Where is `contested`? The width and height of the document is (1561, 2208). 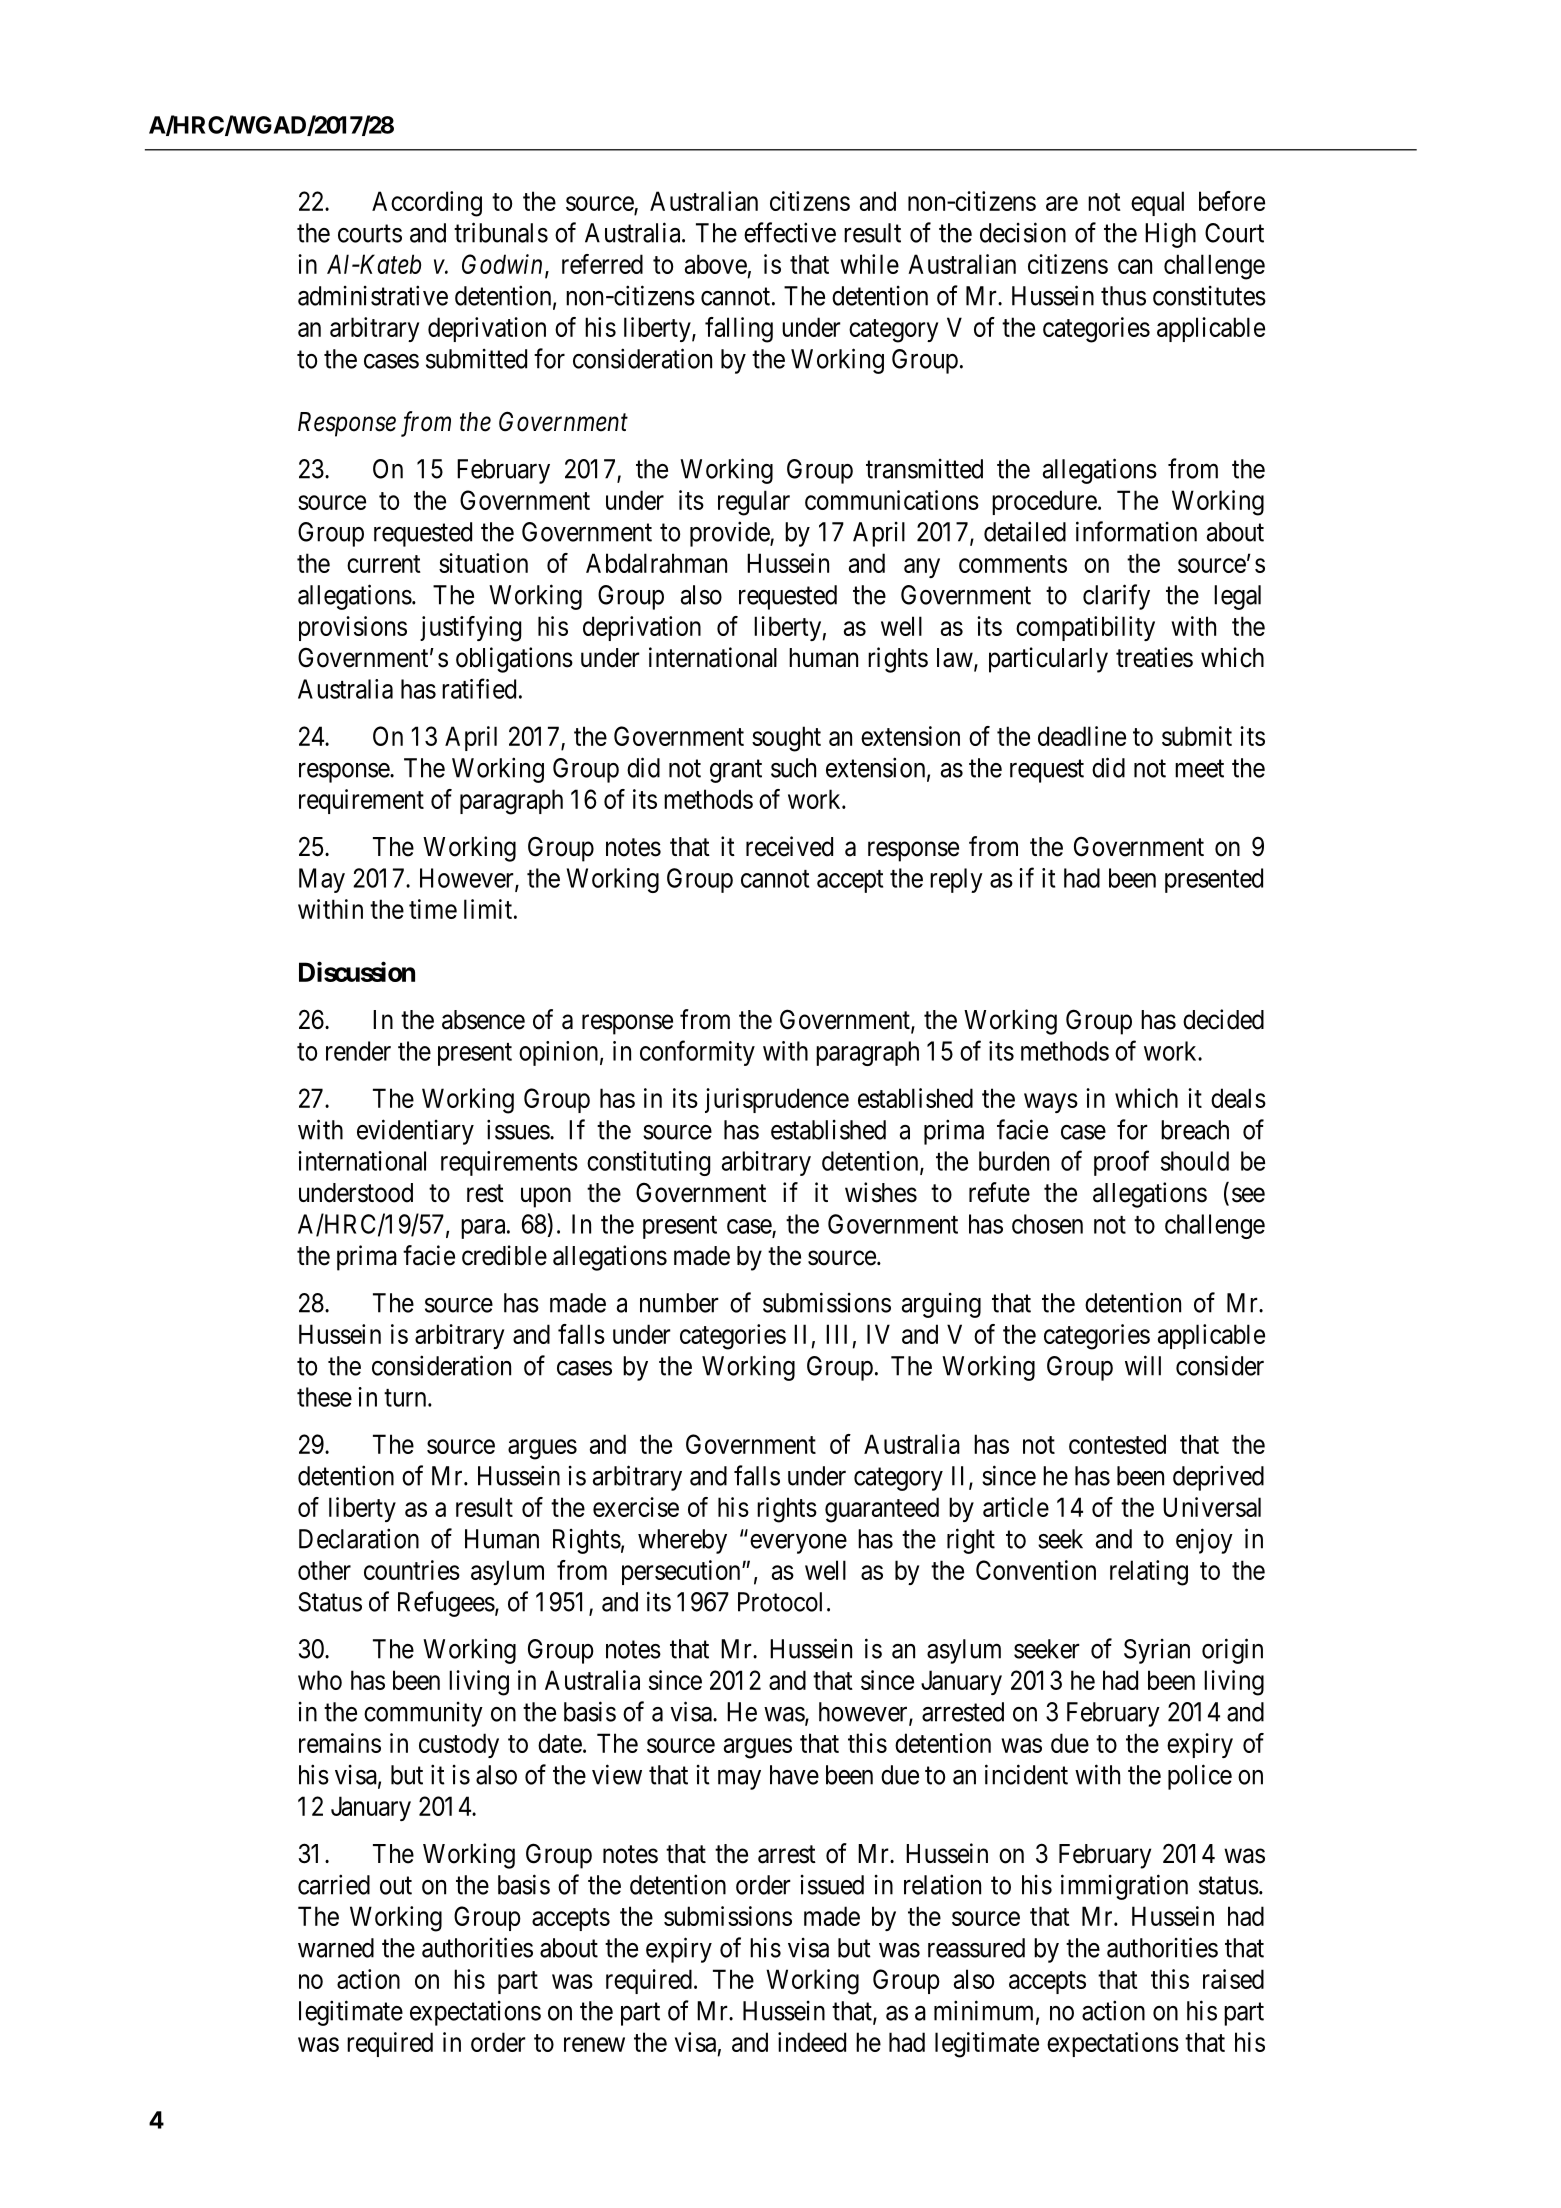 contested is located at coordinates (1117, 1444).
